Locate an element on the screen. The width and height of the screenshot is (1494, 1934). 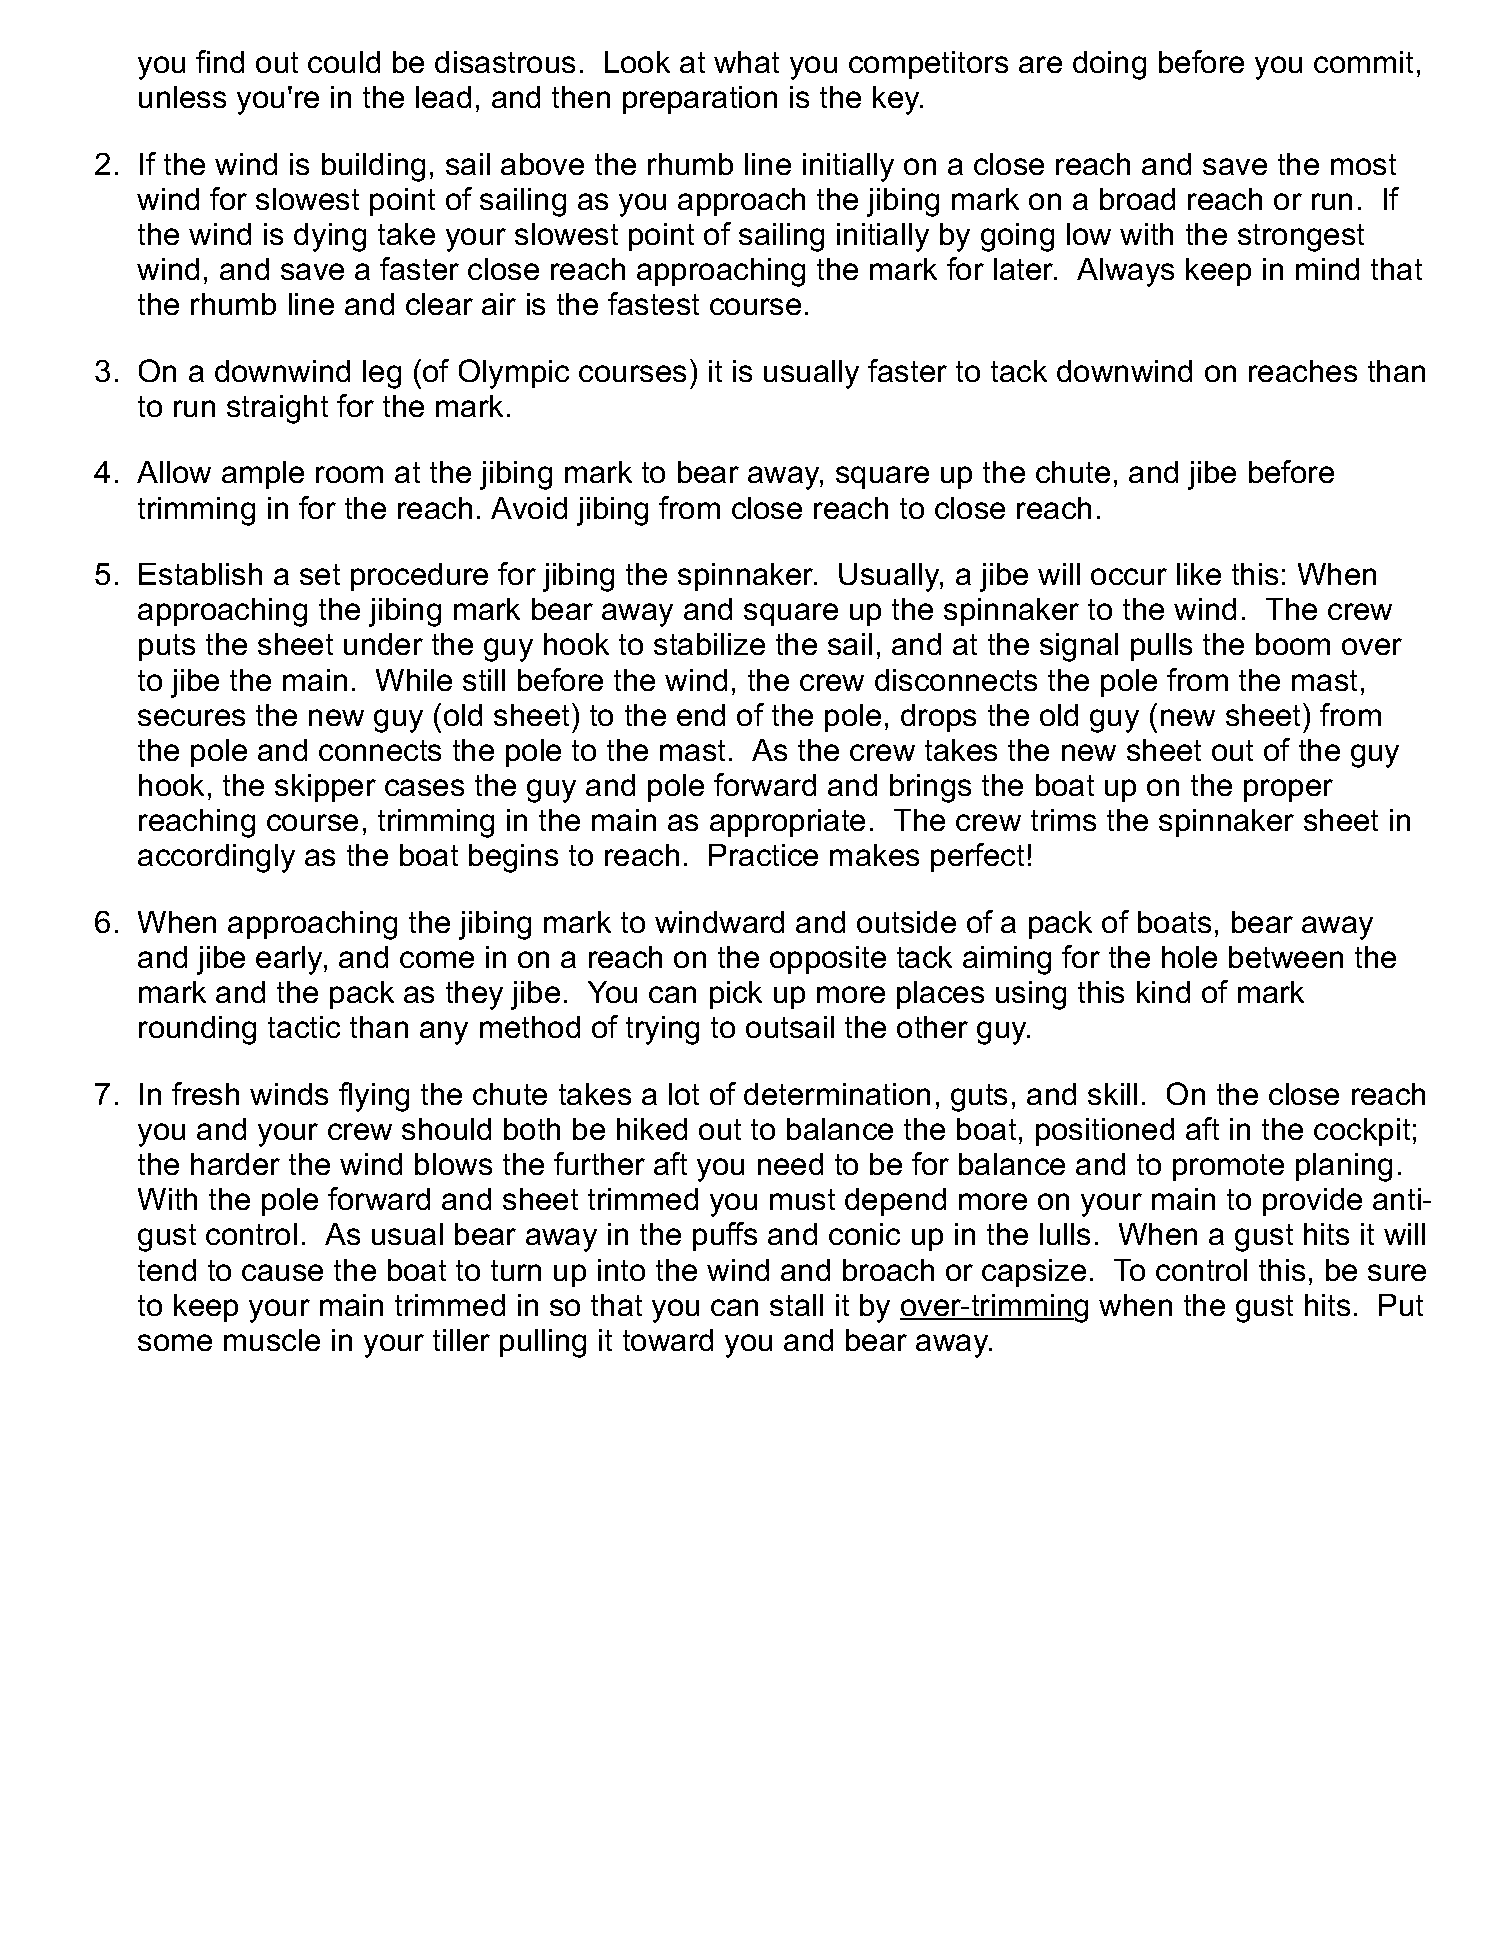
what is located at coordinates (746, 62).
